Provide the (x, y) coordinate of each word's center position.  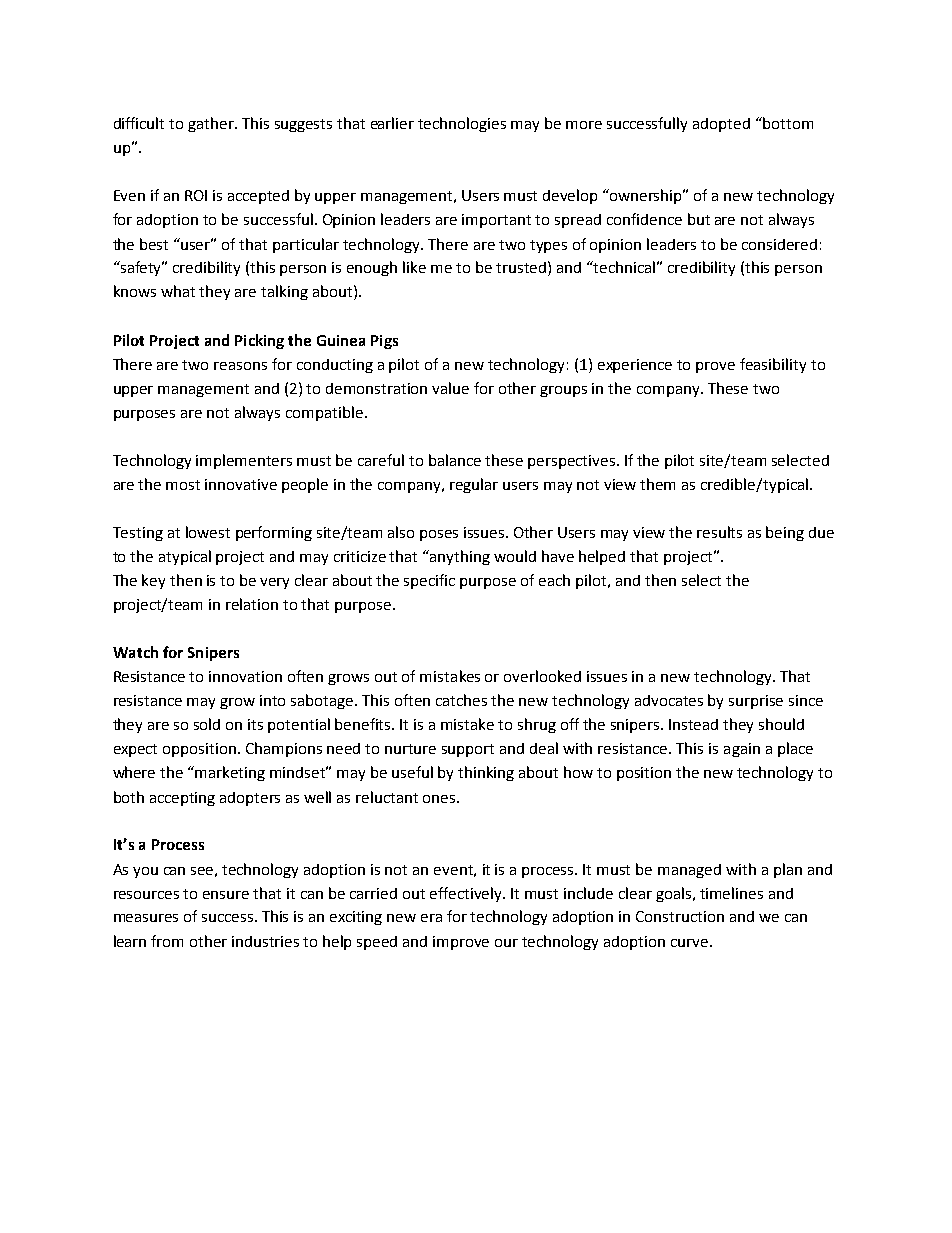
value (450, 388)
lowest (208, 532)
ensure (226, 895)
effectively (467, 894)
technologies (462, 124)
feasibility (773, 365)
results (719, 532)
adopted (721, 125)
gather (212, 124)
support (468, 750)
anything (459, 557)
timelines (731, 893)
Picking (259, 341)
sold (207, 724)
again (742, 750)
